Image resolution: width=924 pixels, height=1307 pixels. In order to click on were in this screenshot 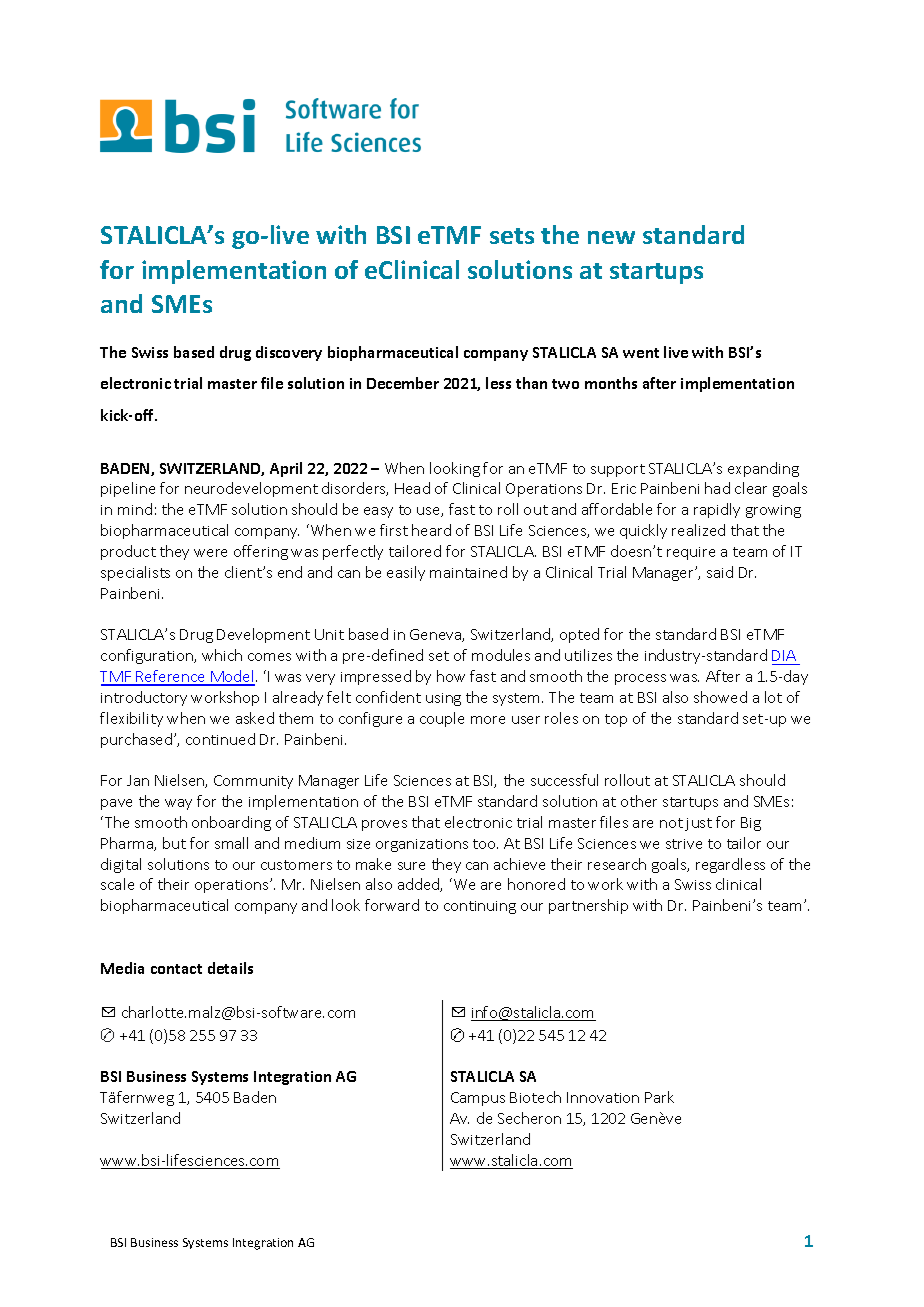, I will do `click(210, 553)`.
